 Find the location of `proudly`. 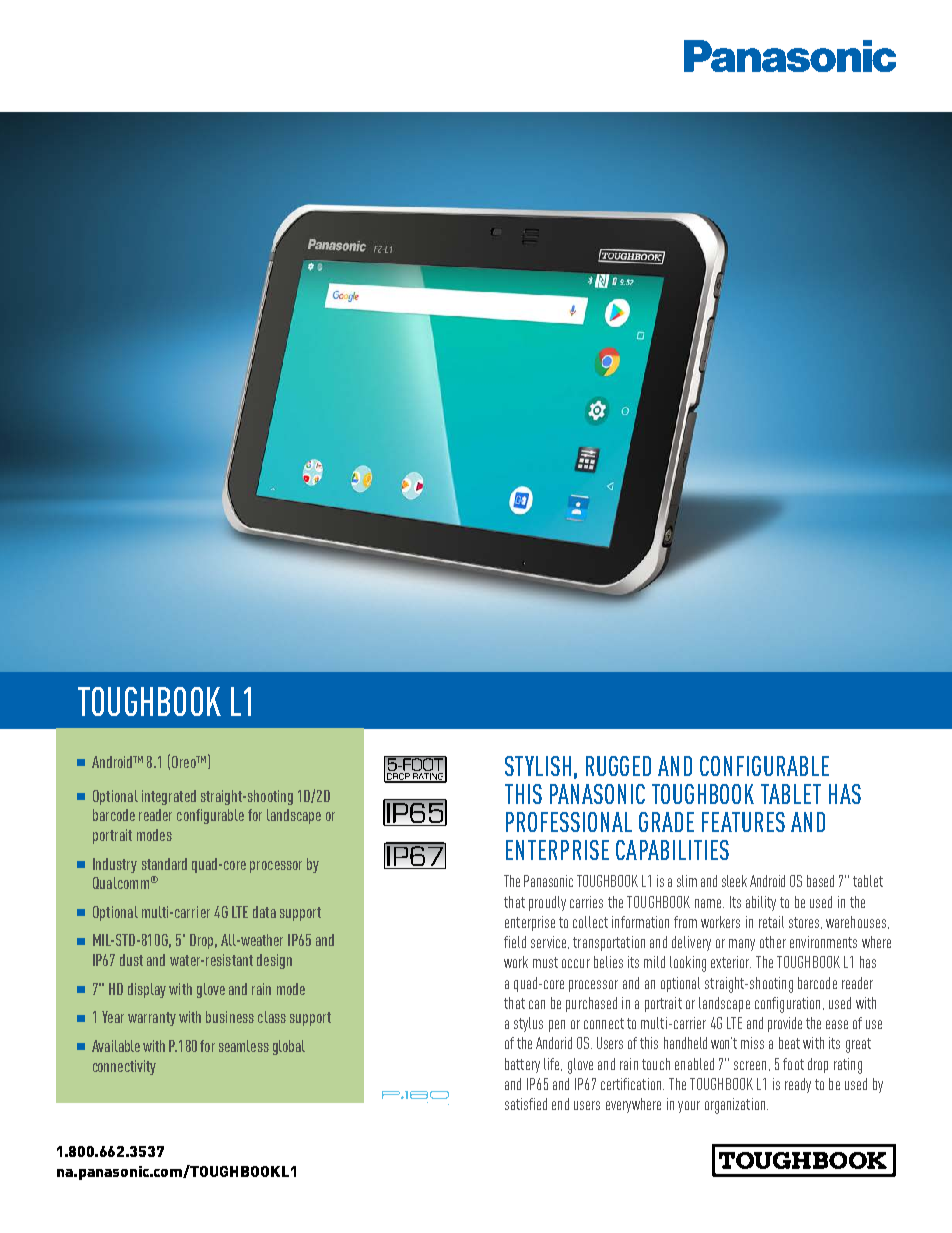

proudly is located at coordinates (547, 903).
